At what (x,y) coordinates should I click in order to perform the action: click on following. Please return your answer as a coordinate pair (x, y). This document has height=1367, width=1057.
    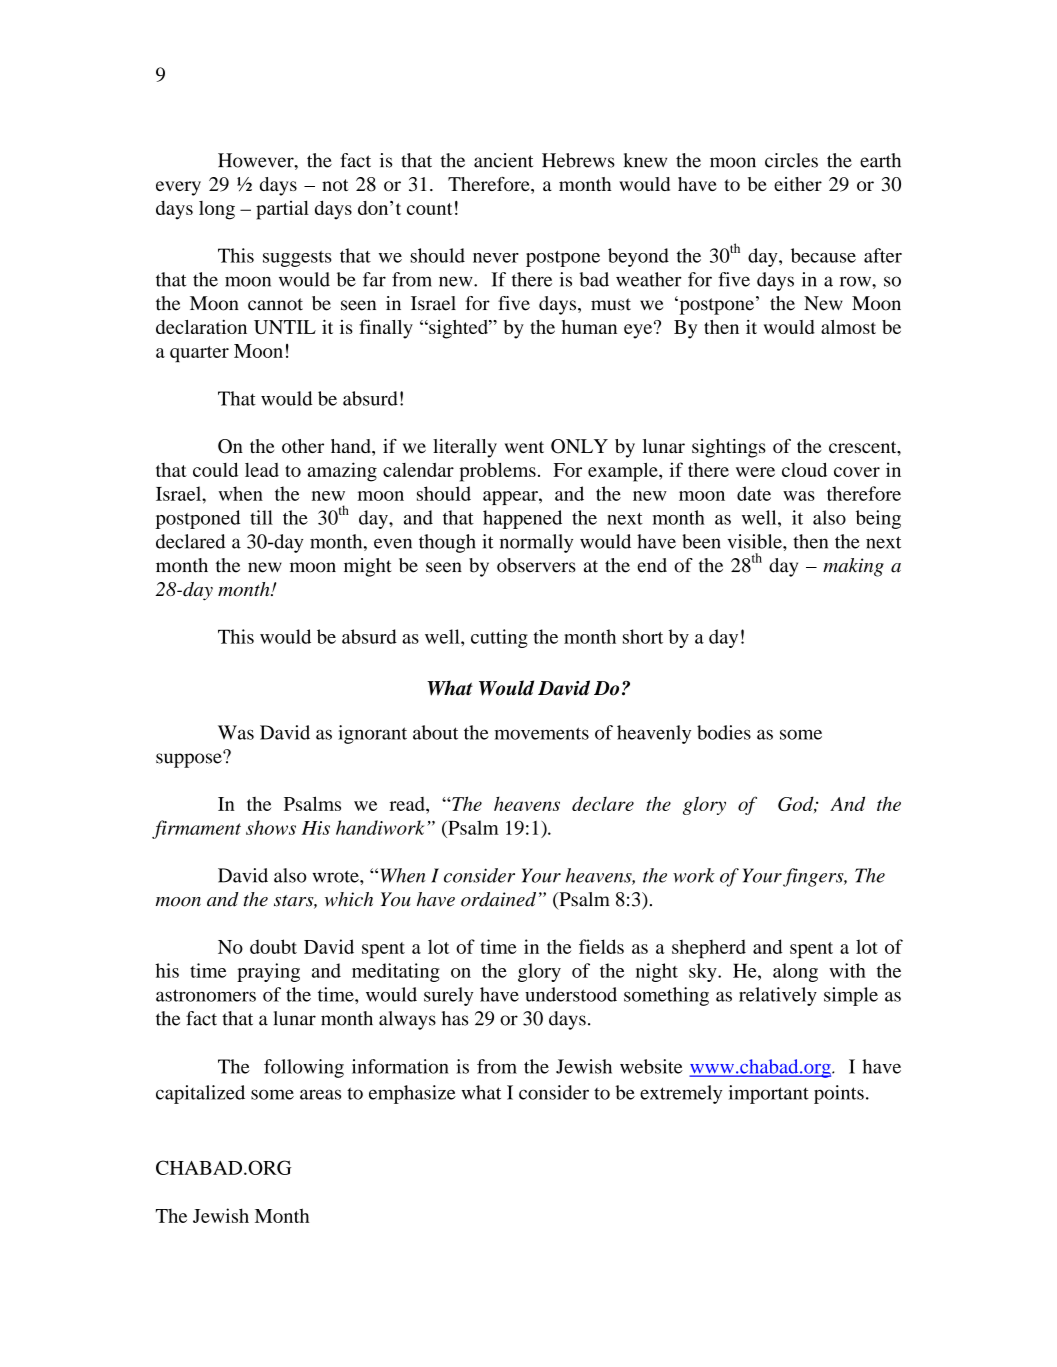
    Looking at the image, I should click on (304, 1068).
